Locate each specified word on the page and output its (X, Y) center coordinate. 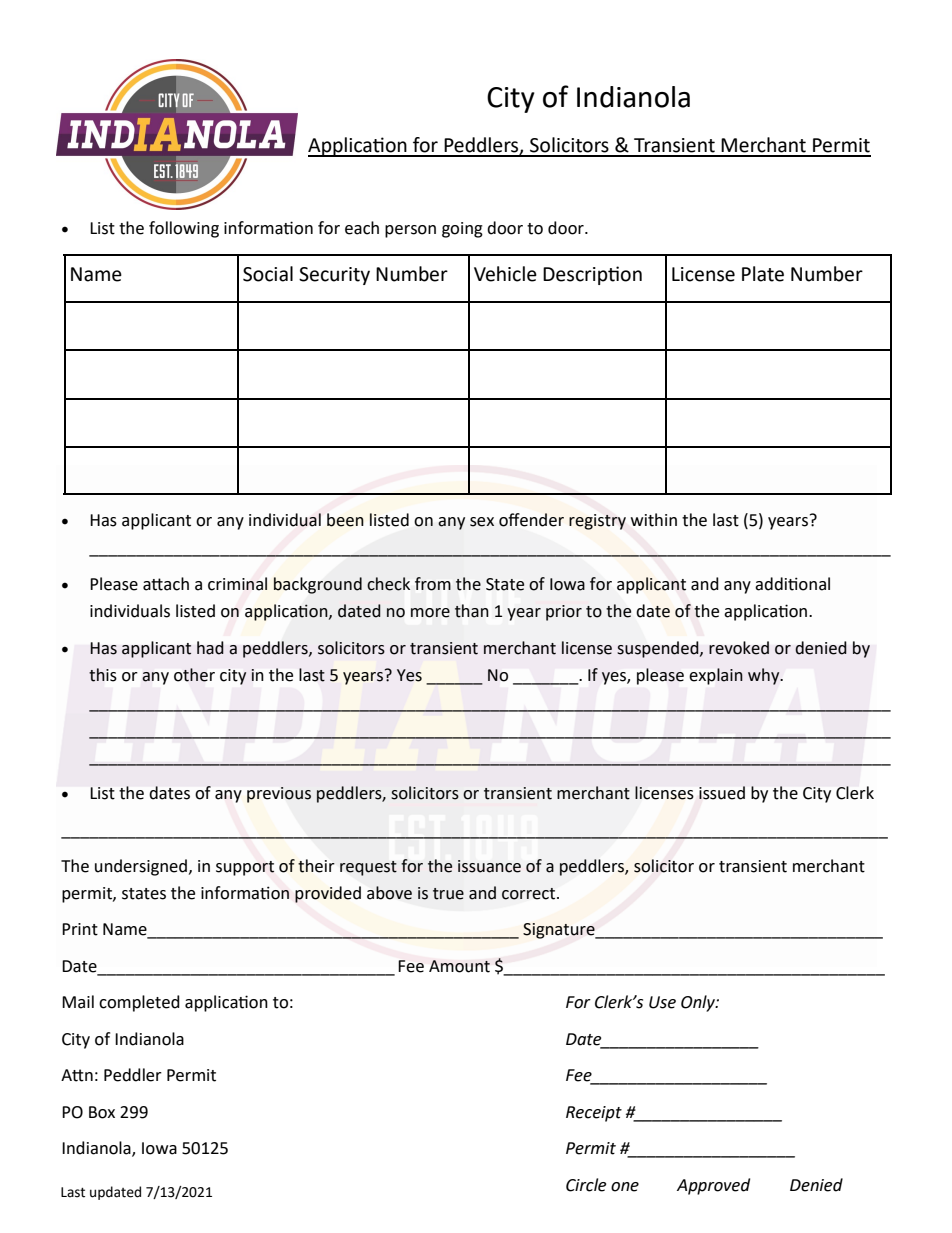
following (184, 229)
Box (102, 1112)
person (410, 231)
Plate (763, 274)
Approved (713, 1186)
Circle (586, 1185)
